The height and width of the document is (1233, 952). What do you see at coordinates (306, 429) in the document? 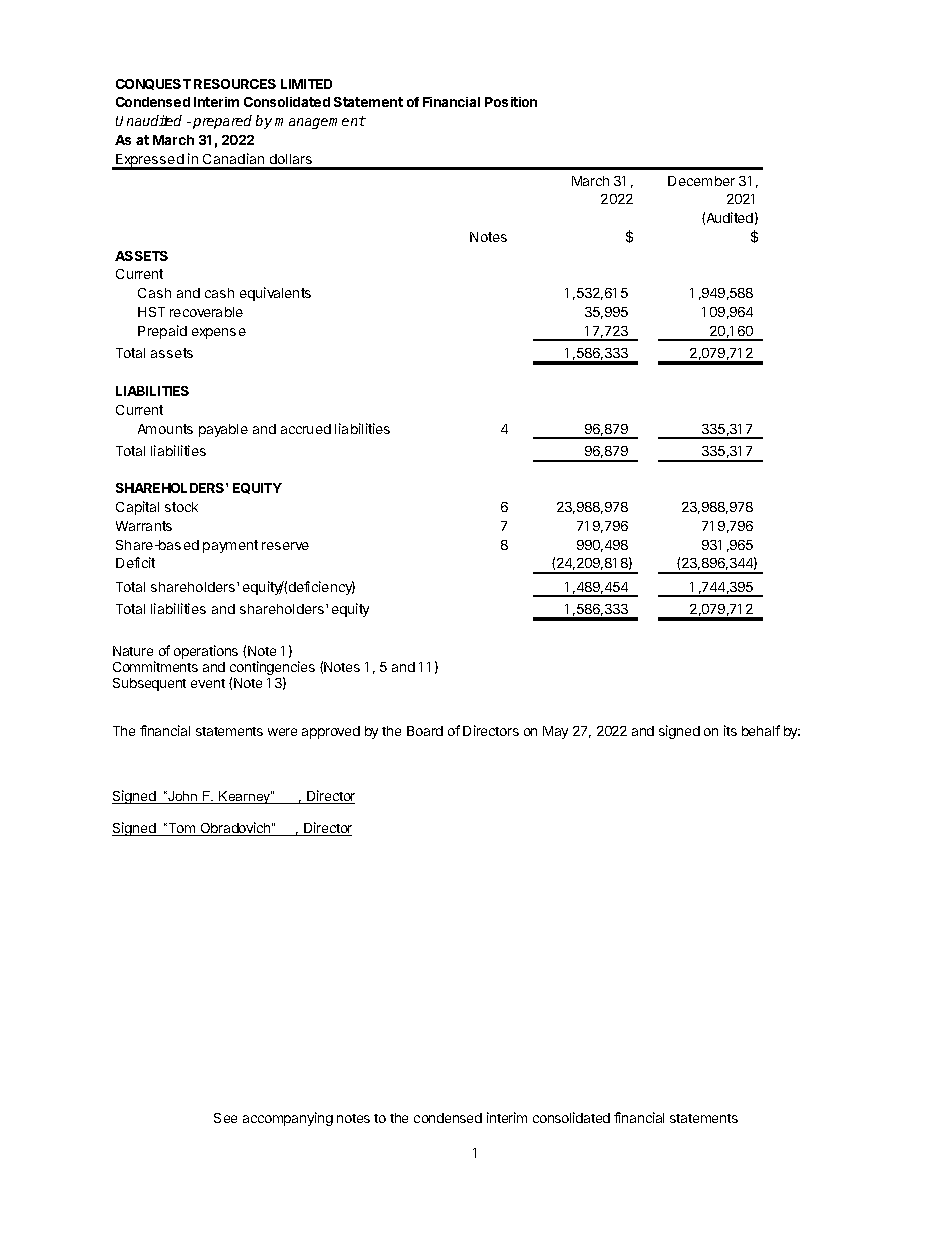
I see `accrued` at bounding box center [306, 429].
